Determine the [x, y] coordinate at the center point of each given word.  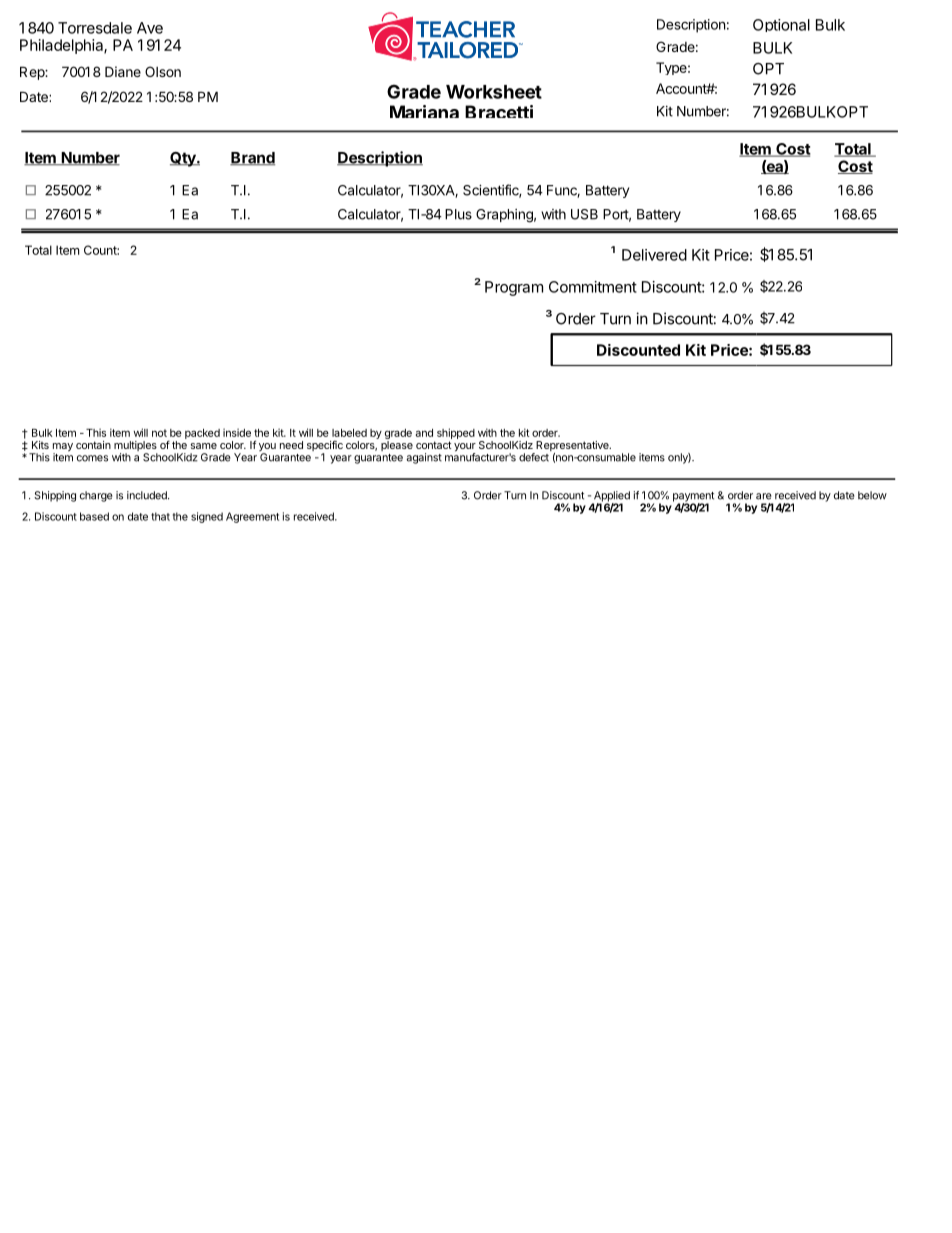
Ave [150, 28]
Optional [781, 25]
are [764, 496]
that [160, 516]
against [424, 458]
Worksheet [494, 92]
